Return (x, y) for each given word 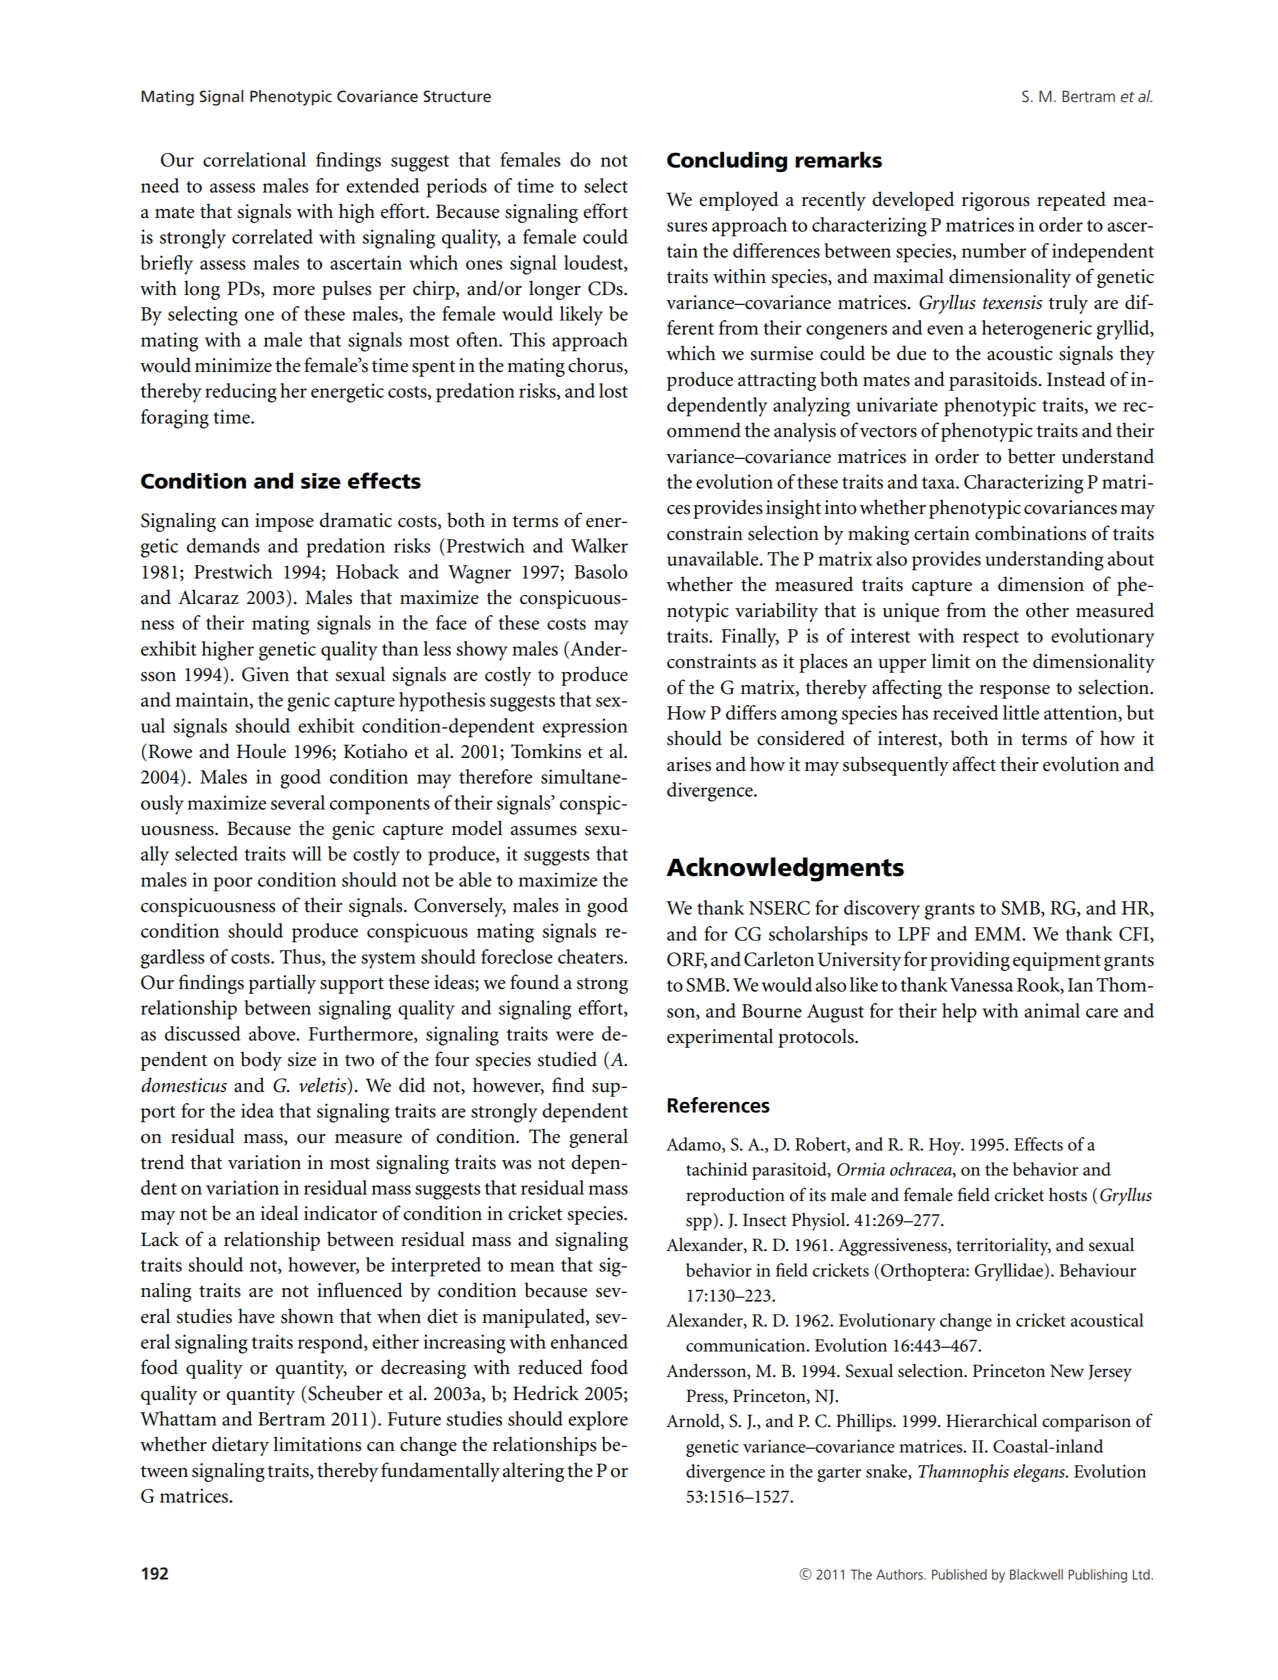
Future (414, 1419)
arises (689, 764)
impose (284, 522)
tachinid (716, 1169)
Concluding (727, 161)
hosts (1068, 1195)
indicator (340, 1213)
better (1031, 456)
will (307, 853)
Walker (599, 545)
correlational (254, 159)
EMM (998, 934)
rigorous (996, 201)
